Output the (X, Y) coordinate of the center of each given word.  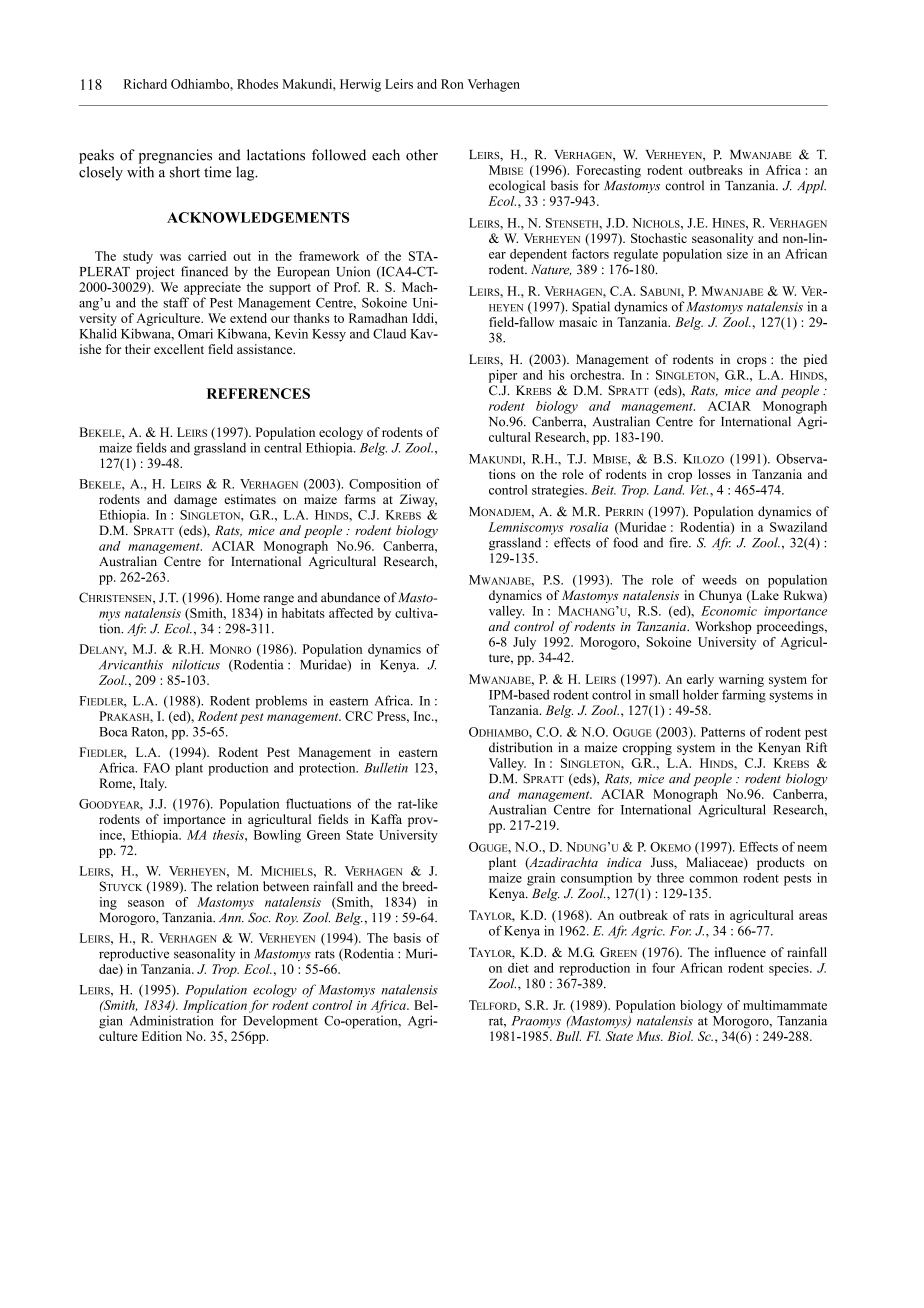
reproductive (134, 954)
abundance (350, 597)
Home (243, 598)
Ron (452, 84)
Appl (811, 186)
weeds (719, 580)
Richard (145, 84)
